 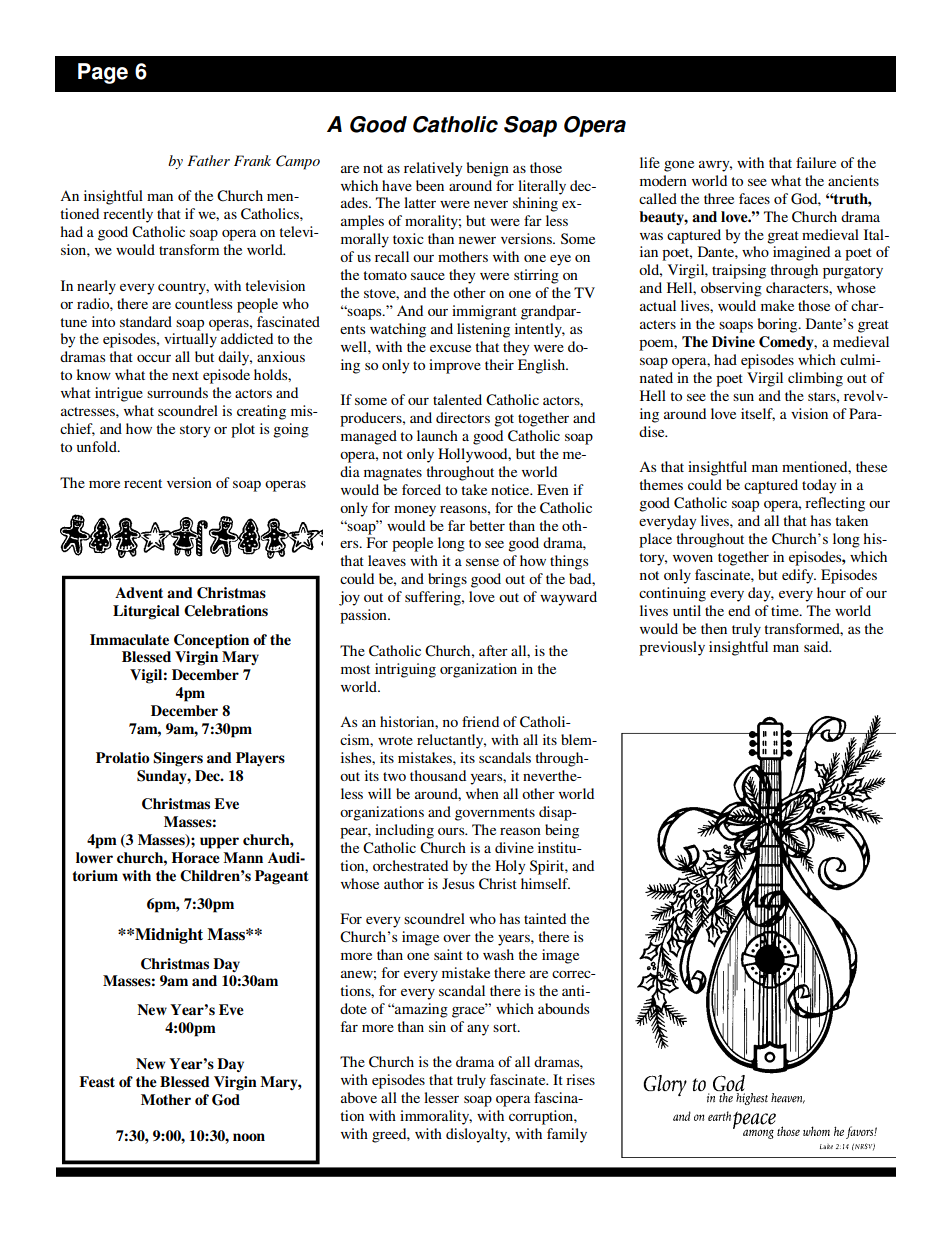 I want to click on said, so click(x=817, y=646).
